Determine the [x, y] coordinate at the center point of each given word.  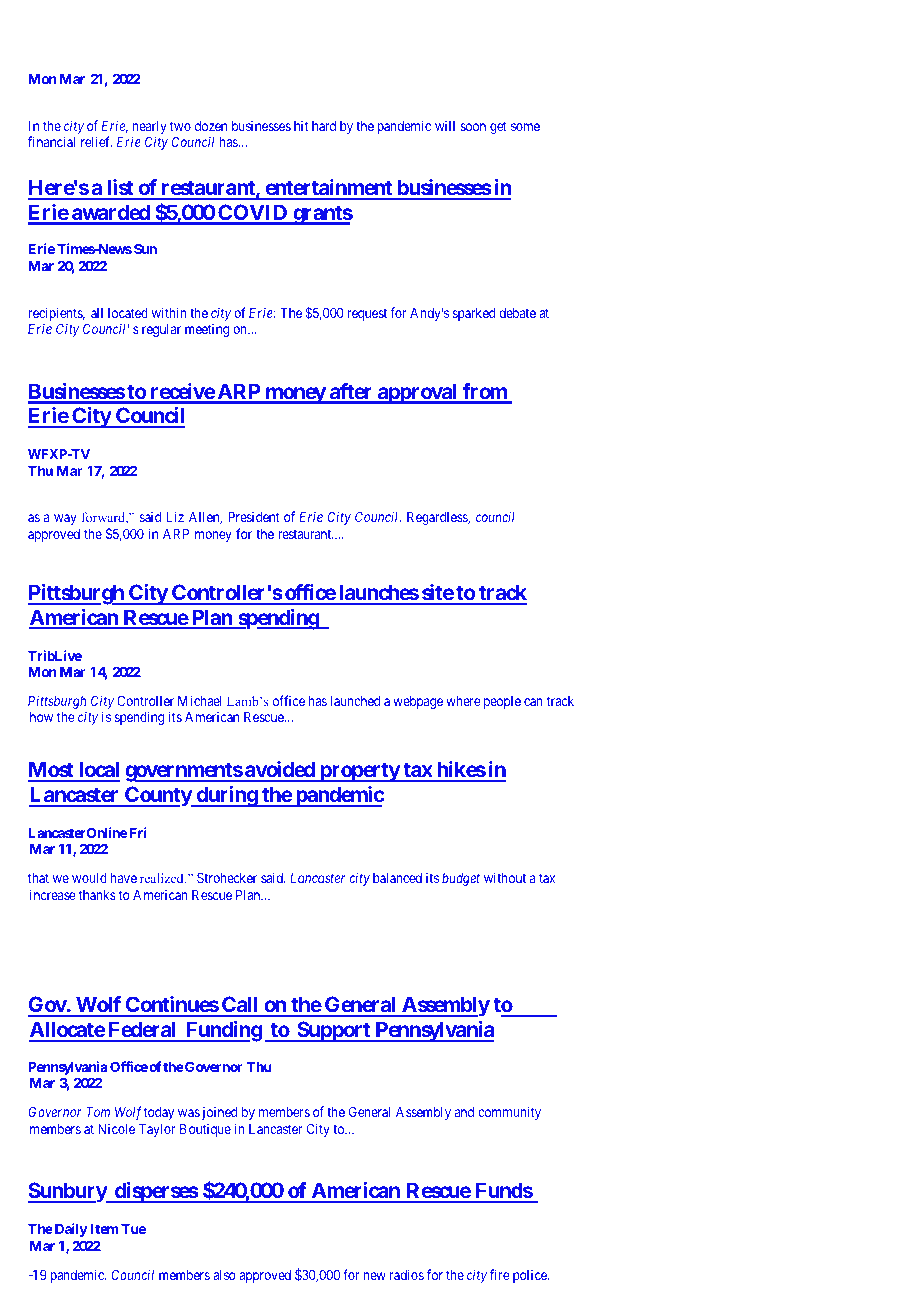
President [254, 516]
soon [473, 127]
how [41, 717]
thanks [97, 895]
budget [461, 879]
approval [417, 393]
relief [96, 141]
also [224, 1275]
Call [240, 1006]
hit [301, 125]
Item [104, 1229]
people [502, 702]
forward [105, 518]
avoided [280, 771]
